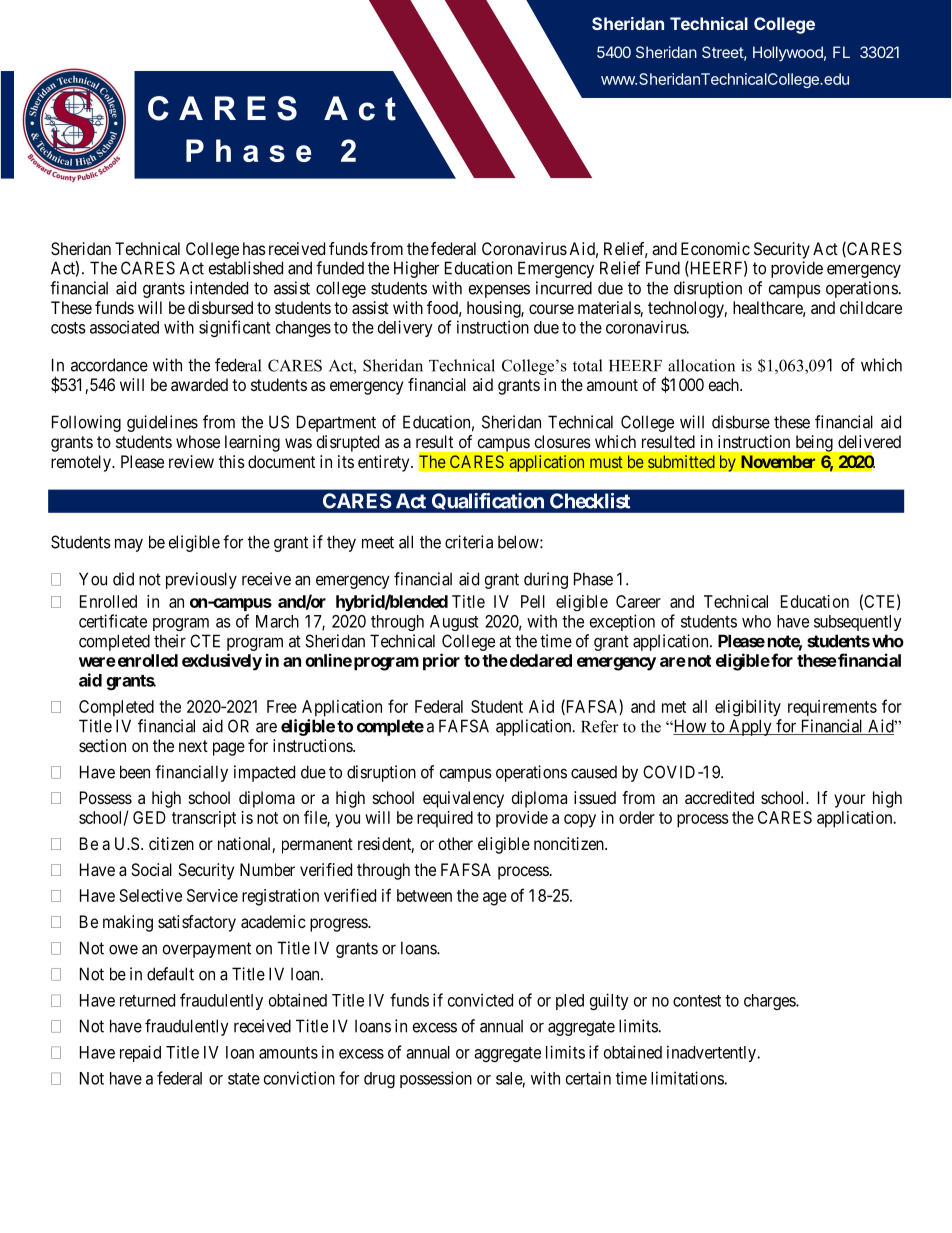 This screenshot has height=1233, width=952. Describe the element at coordinates (379, 1080) in the screenshot. I see `drug` at that location.
